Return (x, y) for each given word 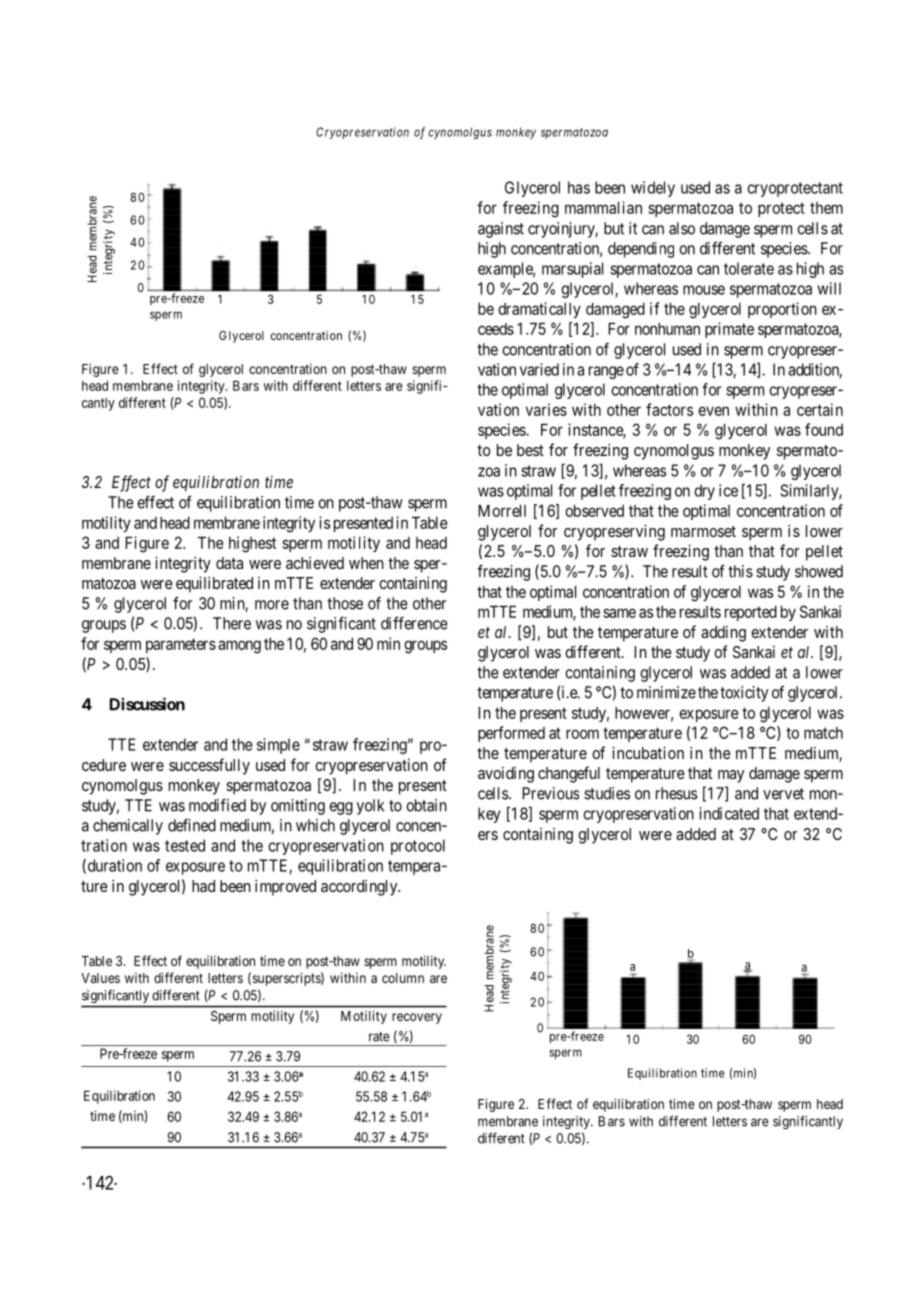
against (501, 230)
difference (414, 623)
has (579, 187)
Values (100, 978)
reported (751, 613)
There (232, 623)
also (682, 228)
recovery (417, 1018)
